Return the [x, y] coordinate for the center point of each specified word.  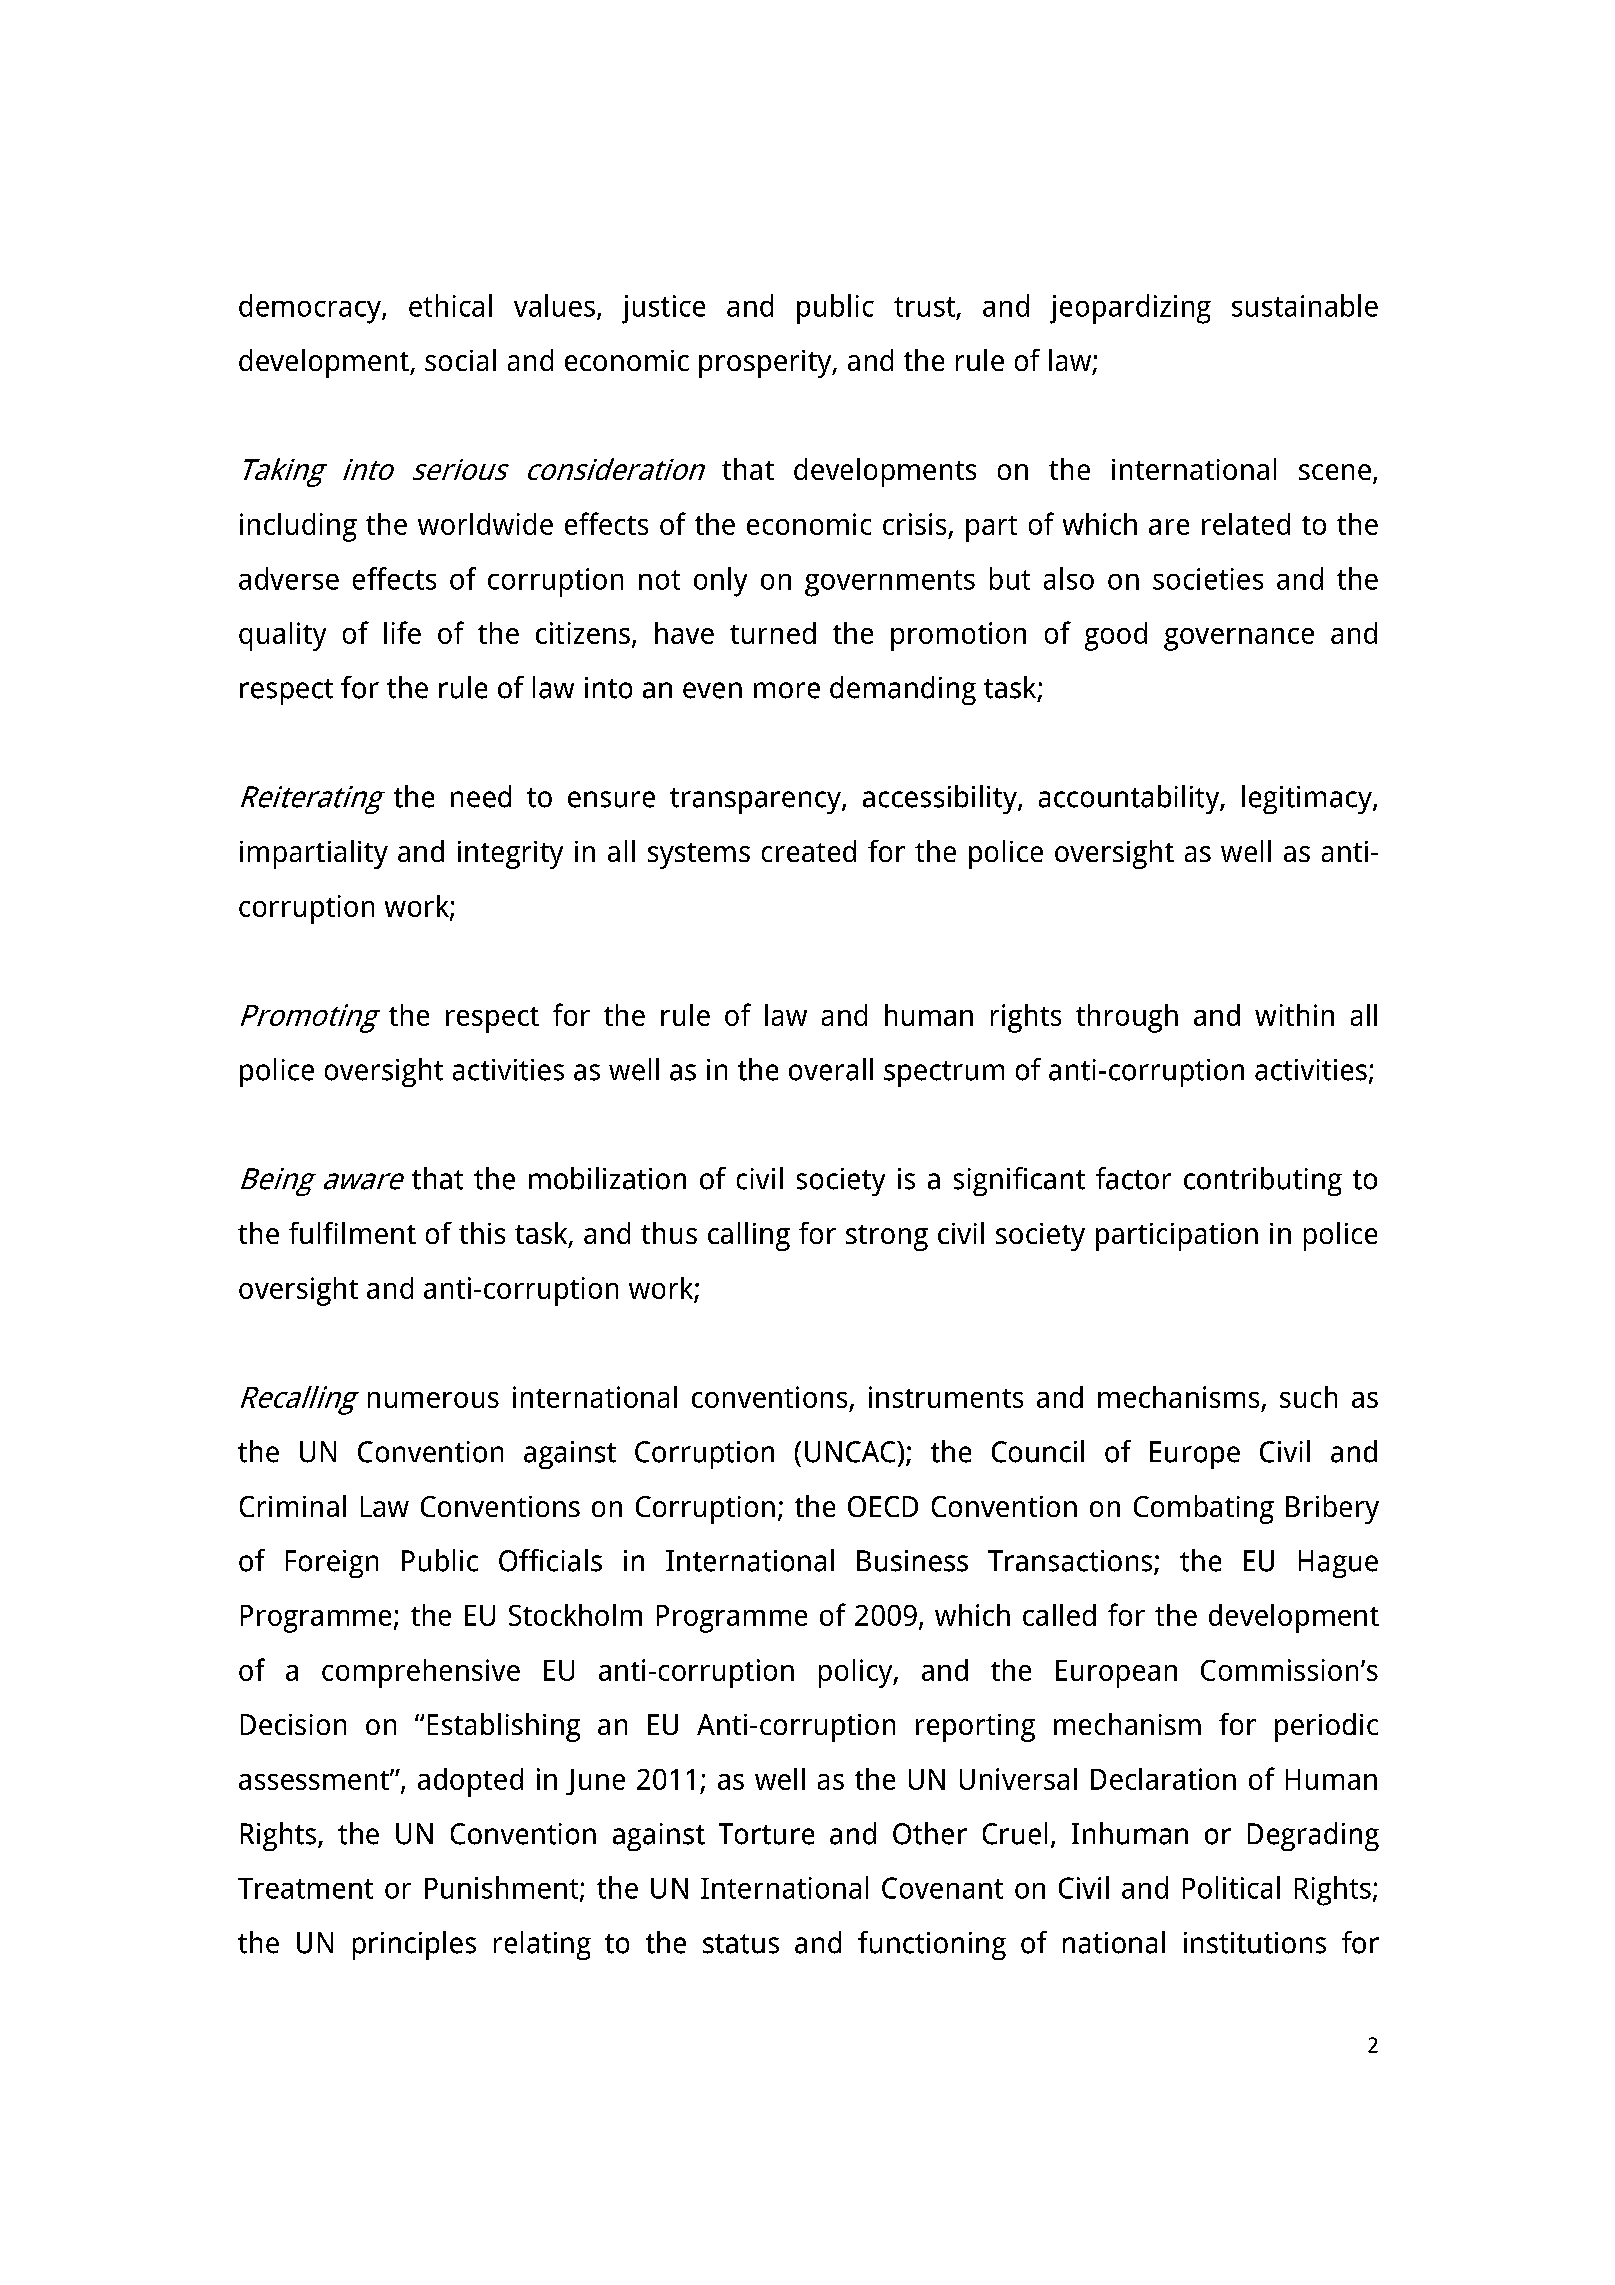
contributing [1263, 1181]
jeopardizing [1130, 309]
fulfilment [352, 1233]
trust [924, 307]
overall [831, 1069]
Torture [766, 1834]
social [460, 360]
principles [414, 1945]
